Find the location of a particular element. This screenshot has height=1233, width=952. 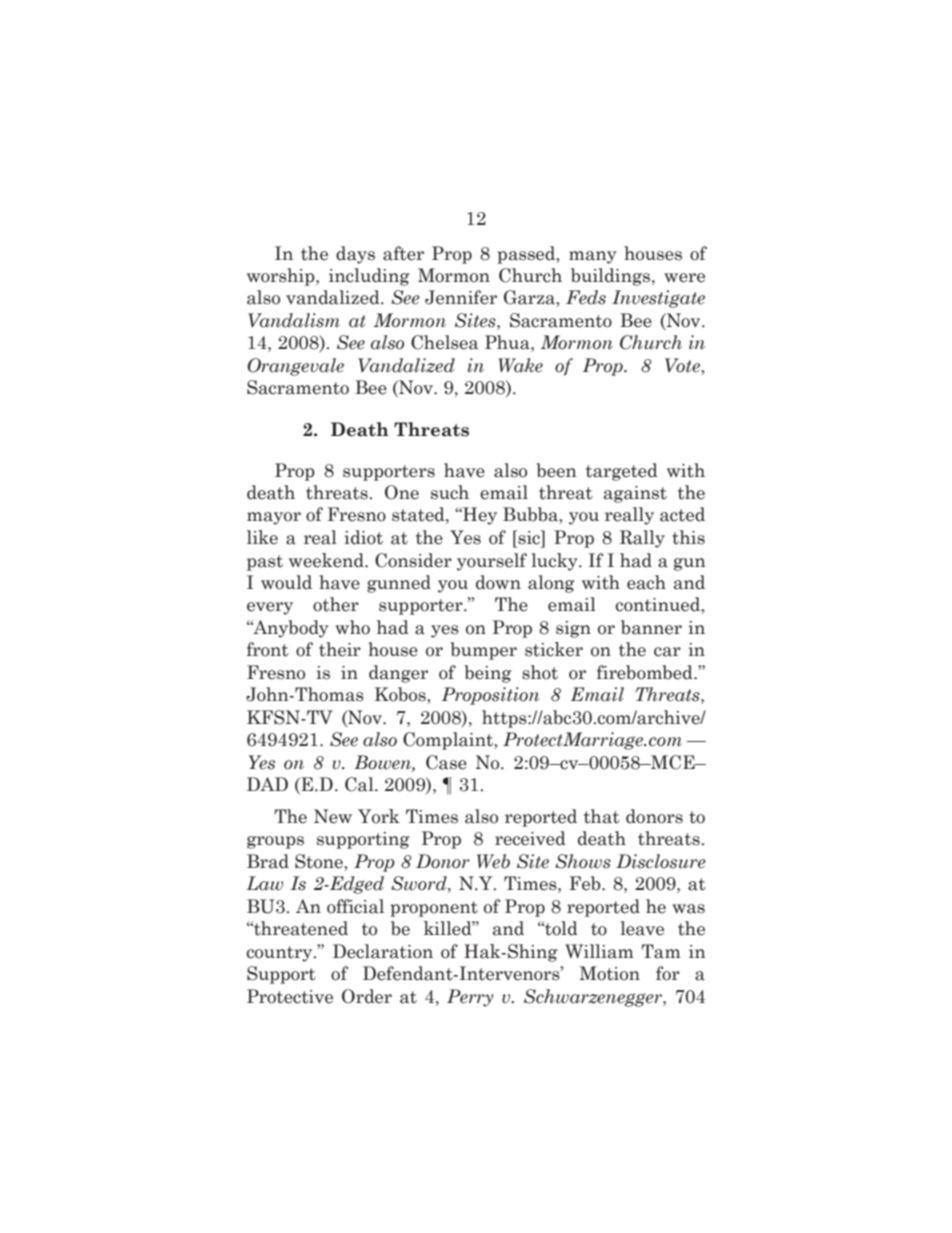

Protective is located at coordinates (290, 996).
